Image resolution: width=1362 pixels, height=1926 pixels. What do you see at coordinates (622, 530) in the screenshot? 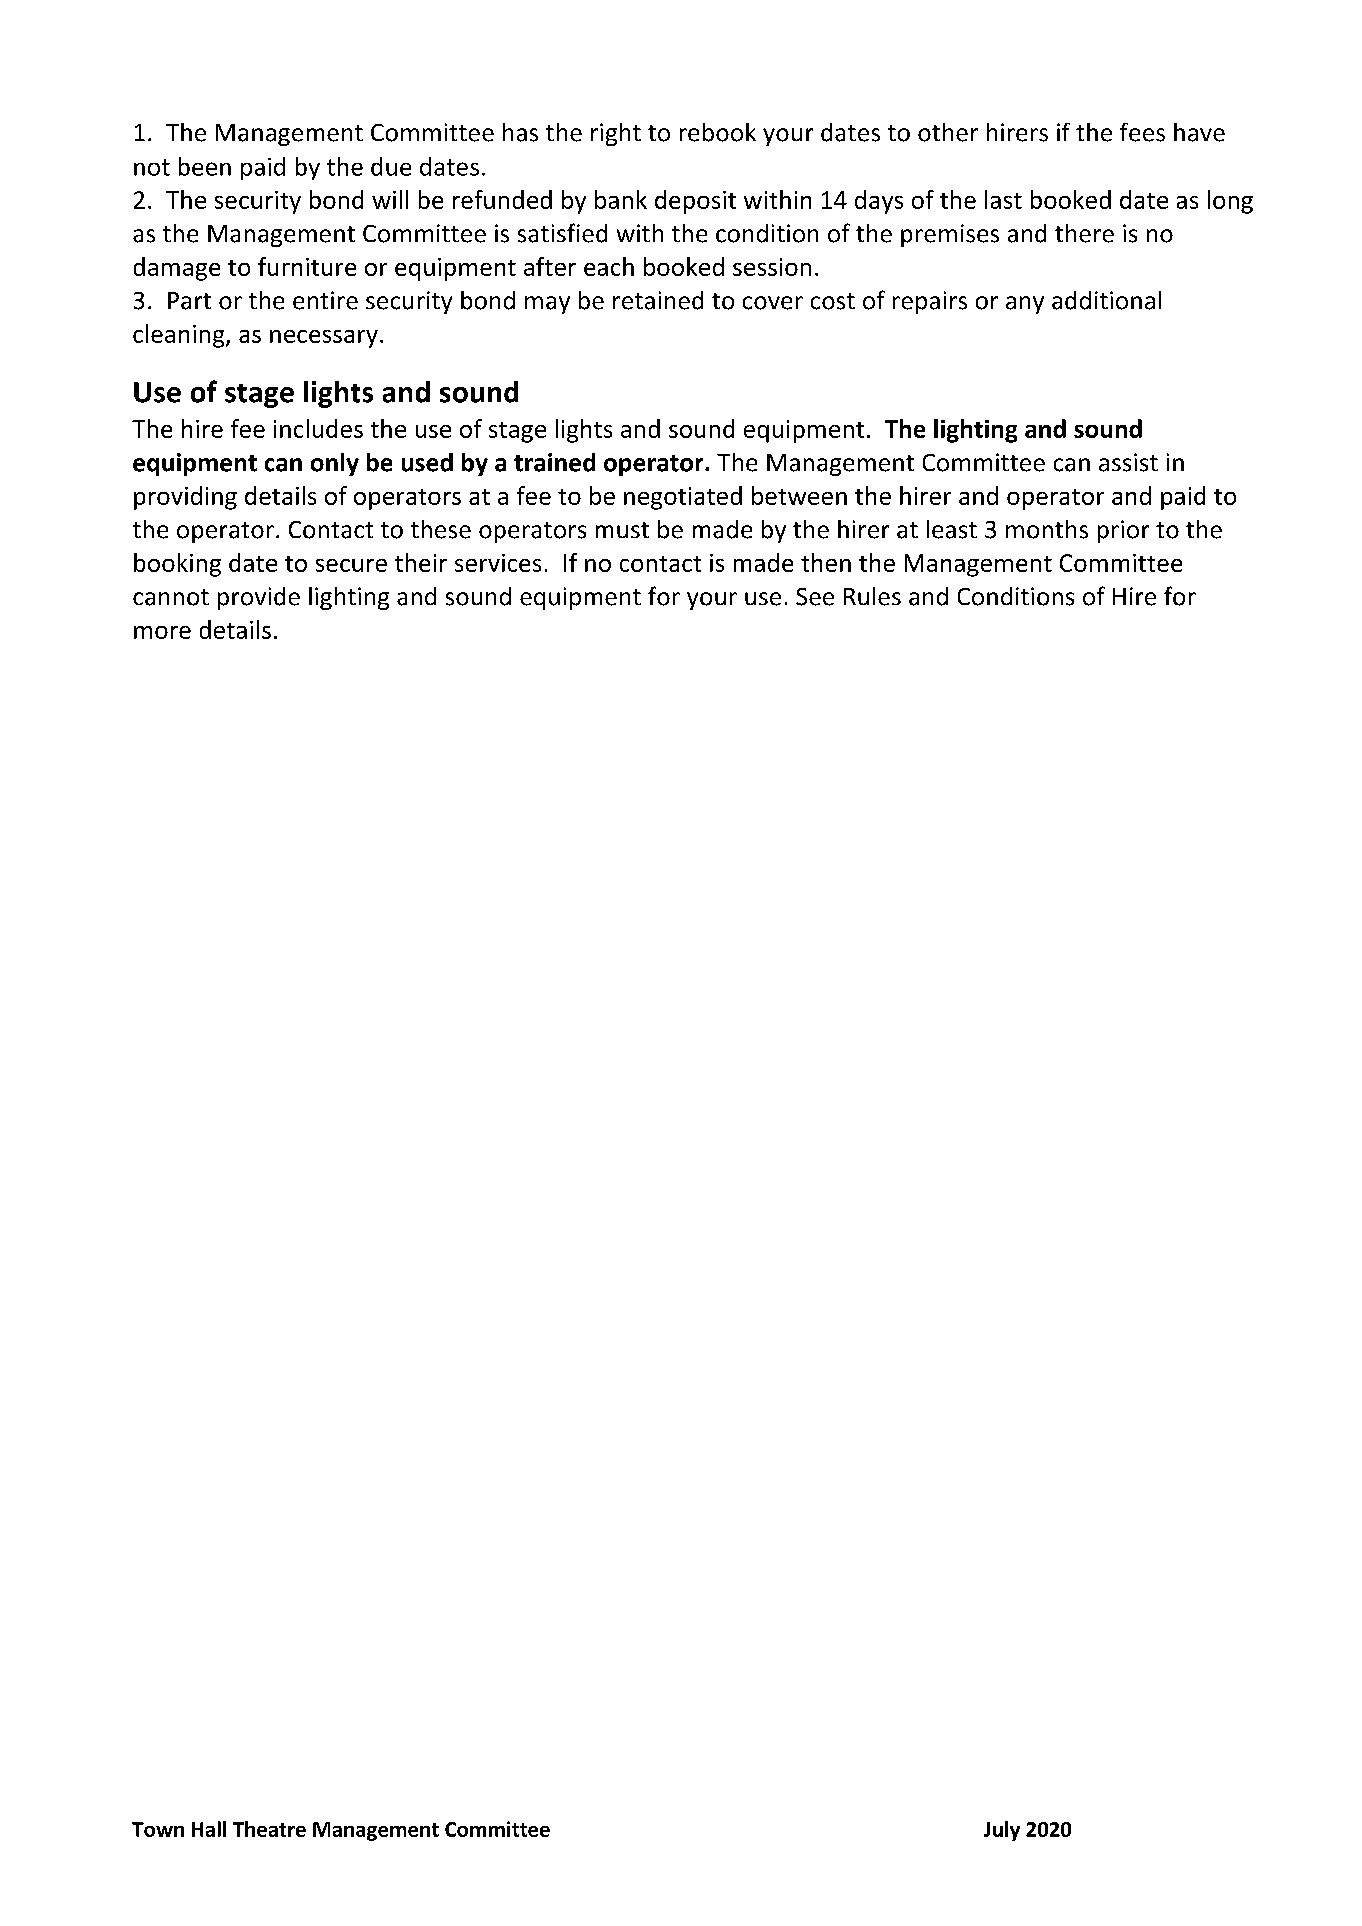
I see `must` at bounding box center [622, 530].
